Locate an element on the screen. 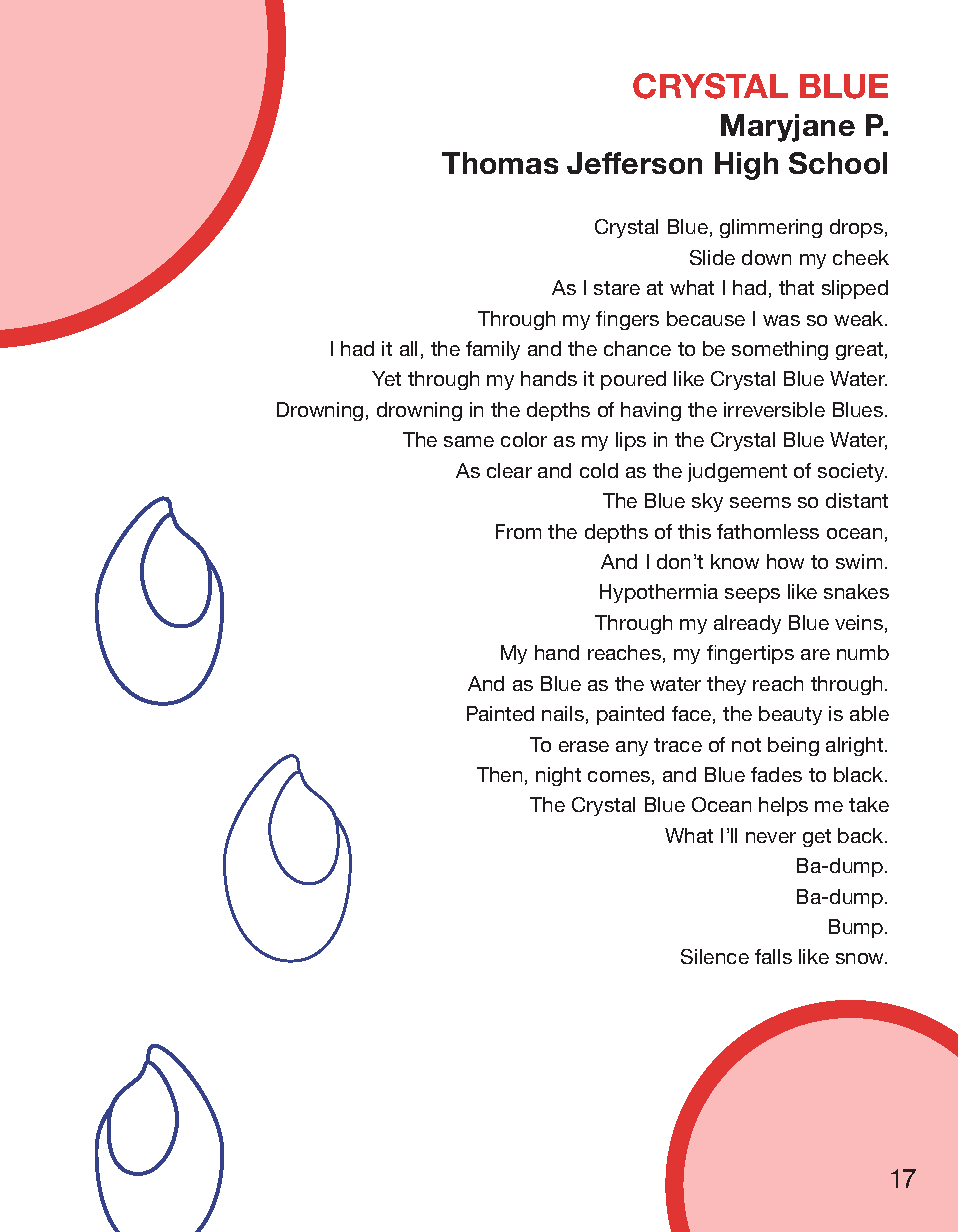 The height and width of the screenshot is (1232, 958). From is located at coordinates (518, 531).
